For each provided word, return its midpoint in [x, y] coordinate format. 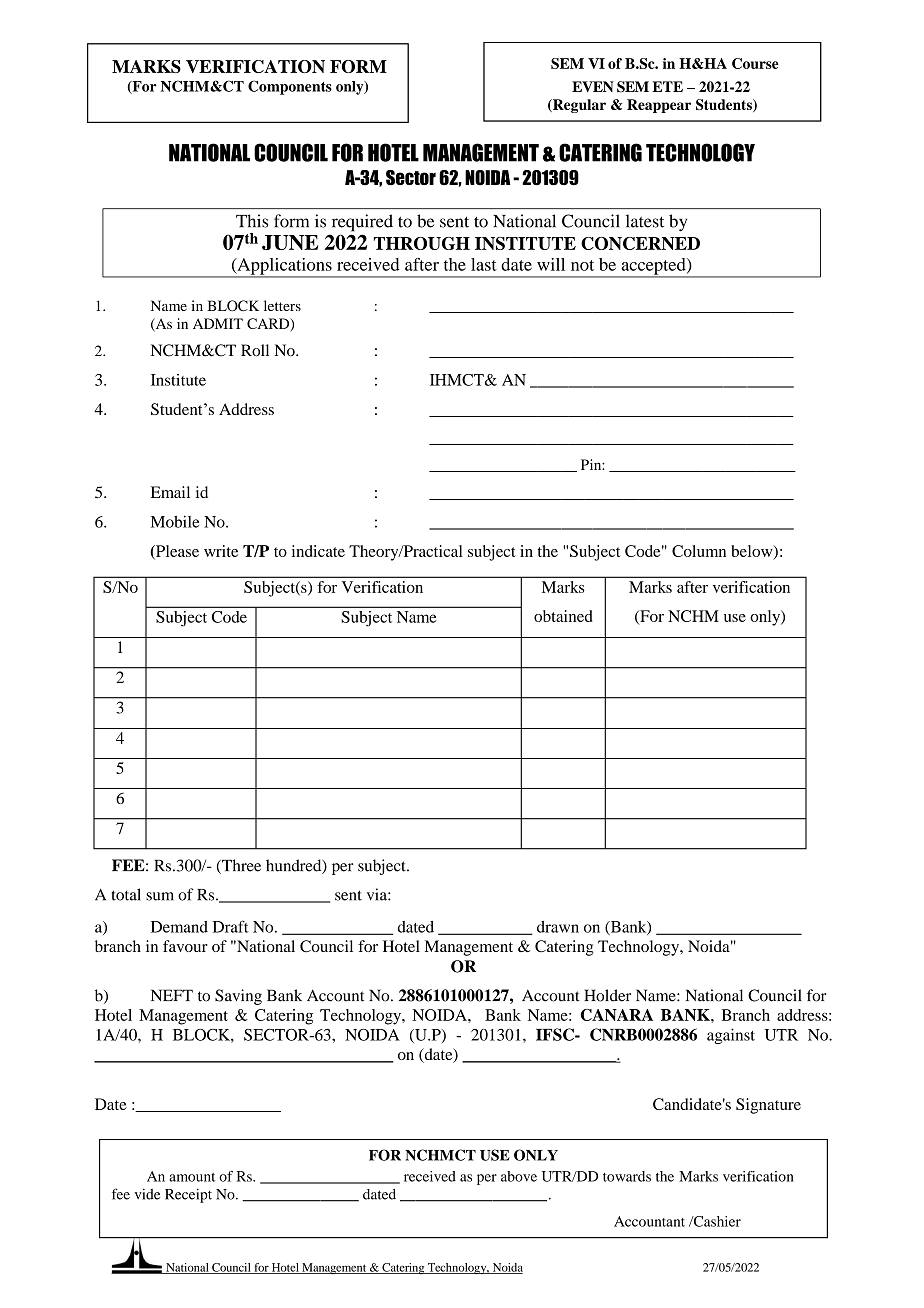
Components [290, 87]
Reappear [659, 106]
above [519, 1176]
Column [699, 551]
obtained [563, 616]
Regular [578, 106]
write [221, 551]
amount [192, 1177]
